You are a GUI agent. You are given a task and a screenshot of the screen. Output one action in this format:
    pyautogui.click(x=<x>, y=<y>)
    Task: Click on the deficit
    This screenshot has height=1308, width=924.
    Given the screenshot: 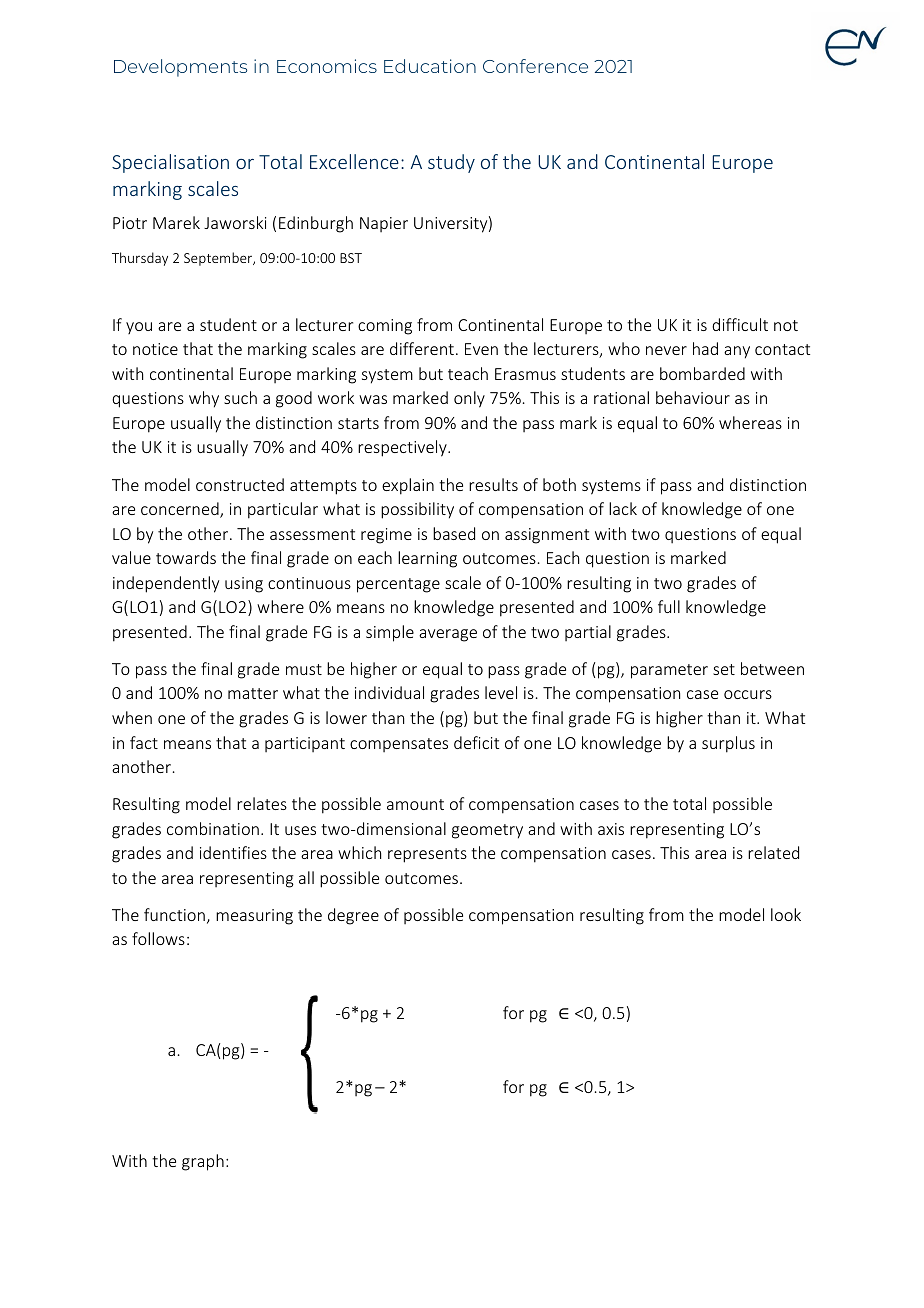 What is the action you would take?
    pyautogui.click(x=476, y=742)
